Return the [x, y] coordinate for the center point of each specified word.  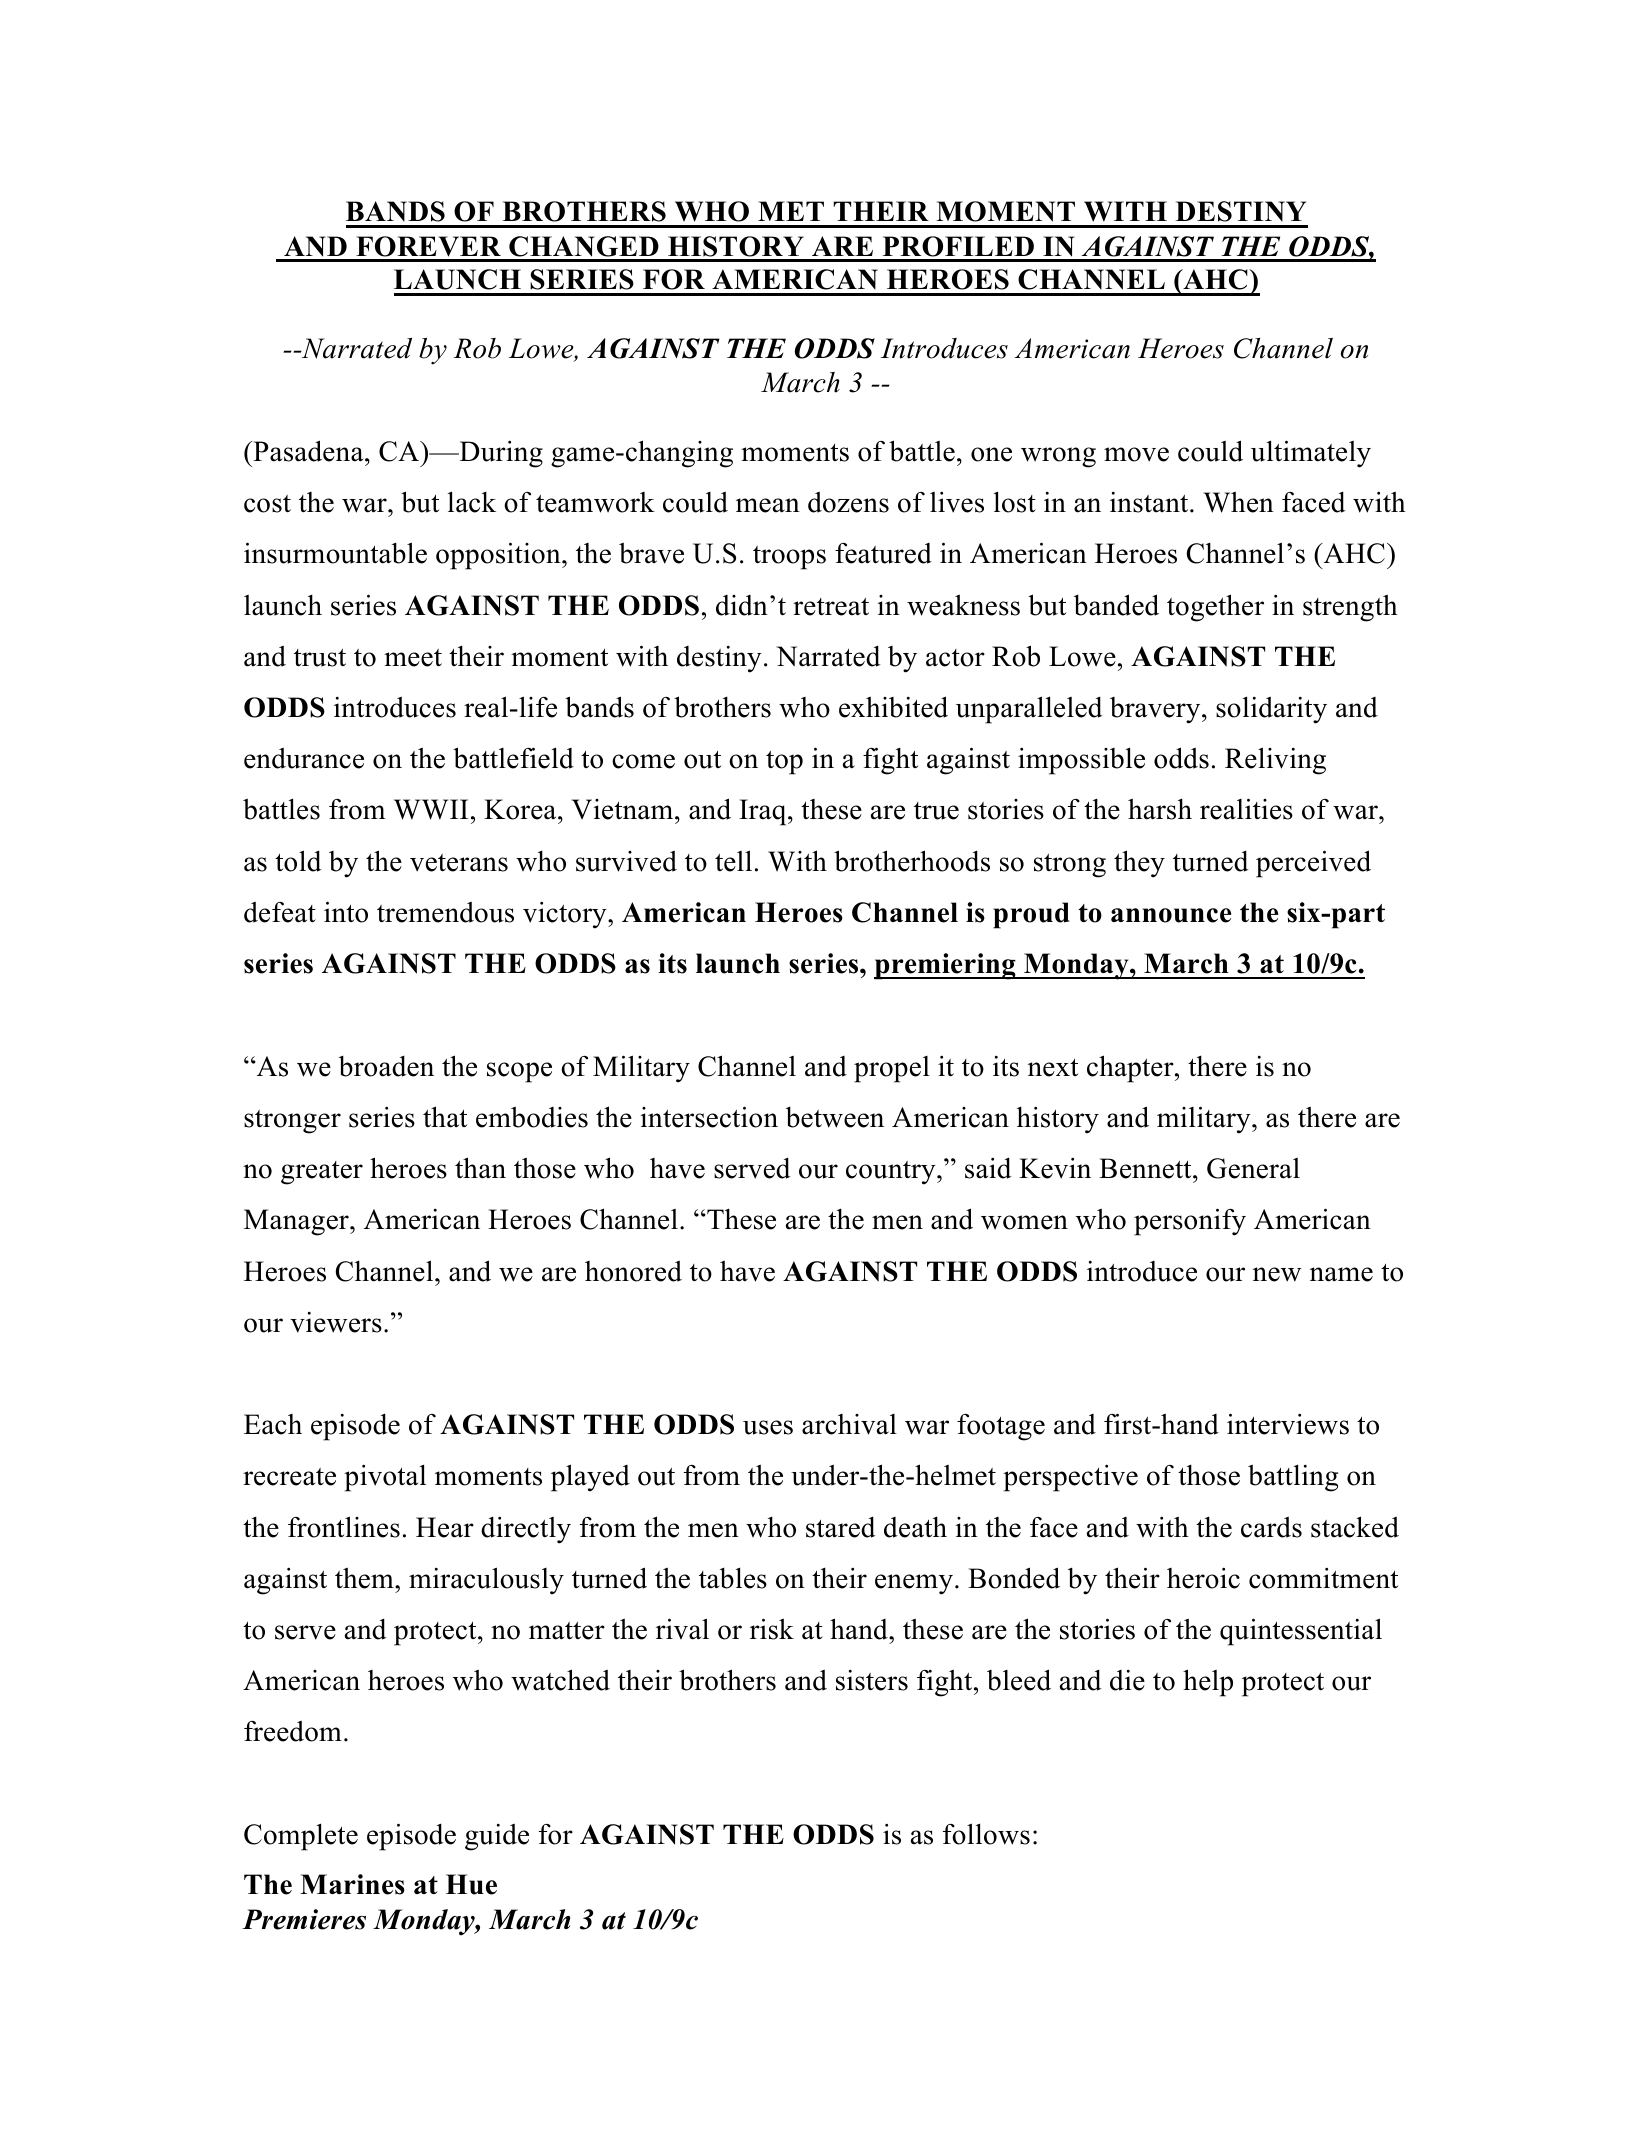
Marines [352, 1884]
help [1208, 1683]
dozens [848, 502]
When [1238, 502]
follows [986, 1834]
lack [472, 502]
